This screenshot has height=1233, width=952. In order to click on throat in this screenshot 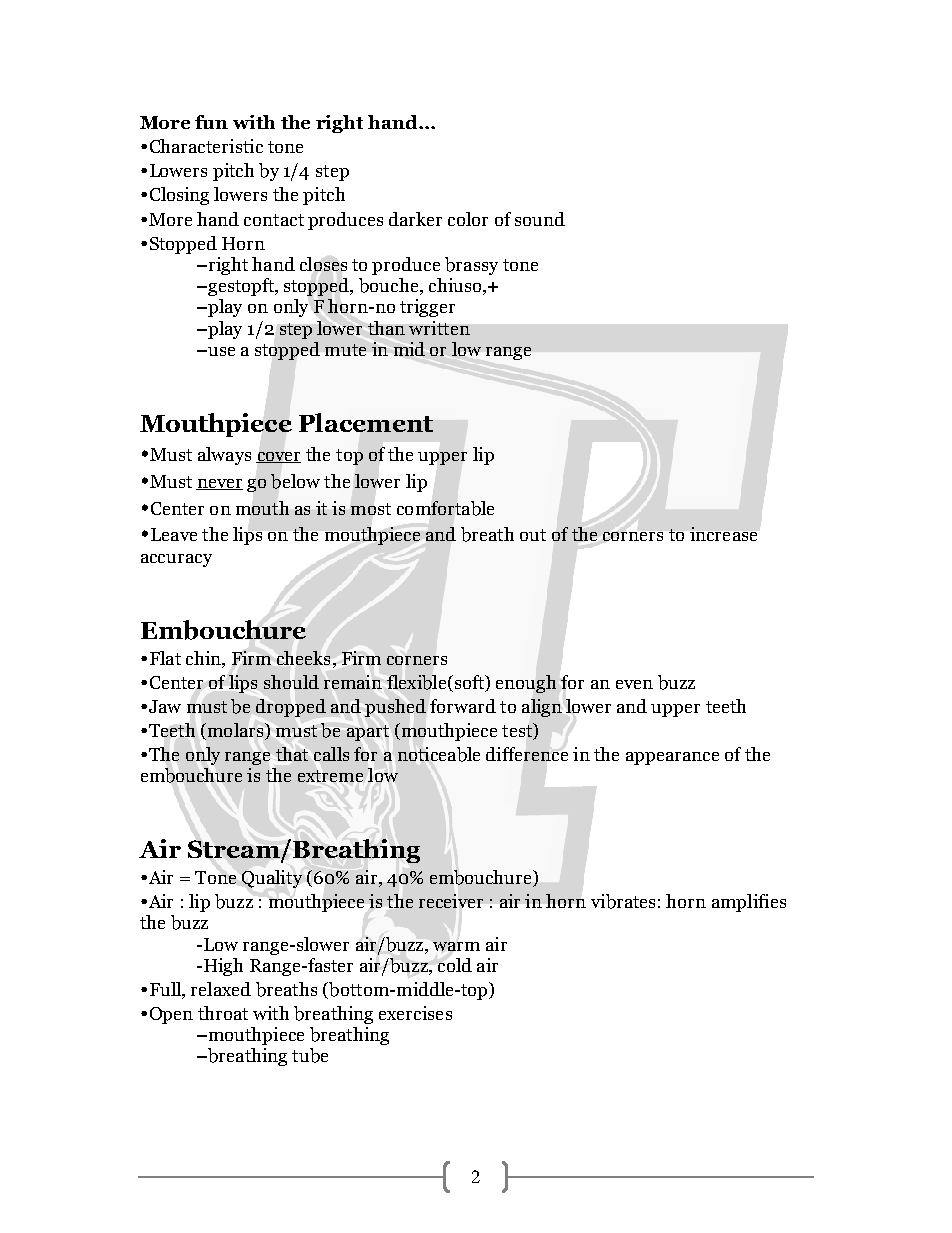, I will do `click(223, 1013)`.
